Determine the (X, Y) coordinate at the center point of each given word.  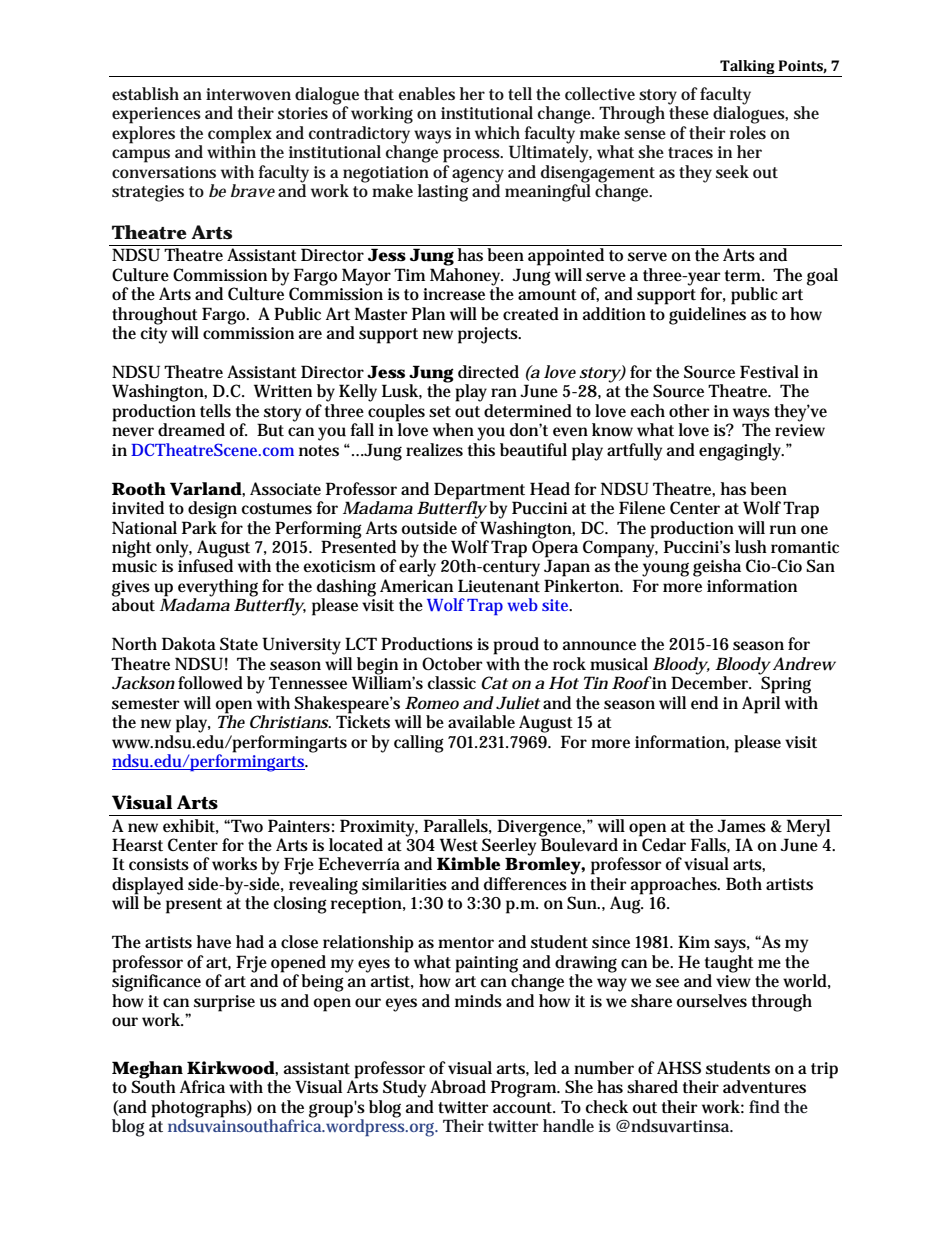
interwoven (248, 94)
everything (217, 589)
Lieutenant (499, 586)
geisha (717, 568)
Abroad (458, 1087)
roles (748, 131)
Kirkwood (231, 1068)
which (497, 133)
